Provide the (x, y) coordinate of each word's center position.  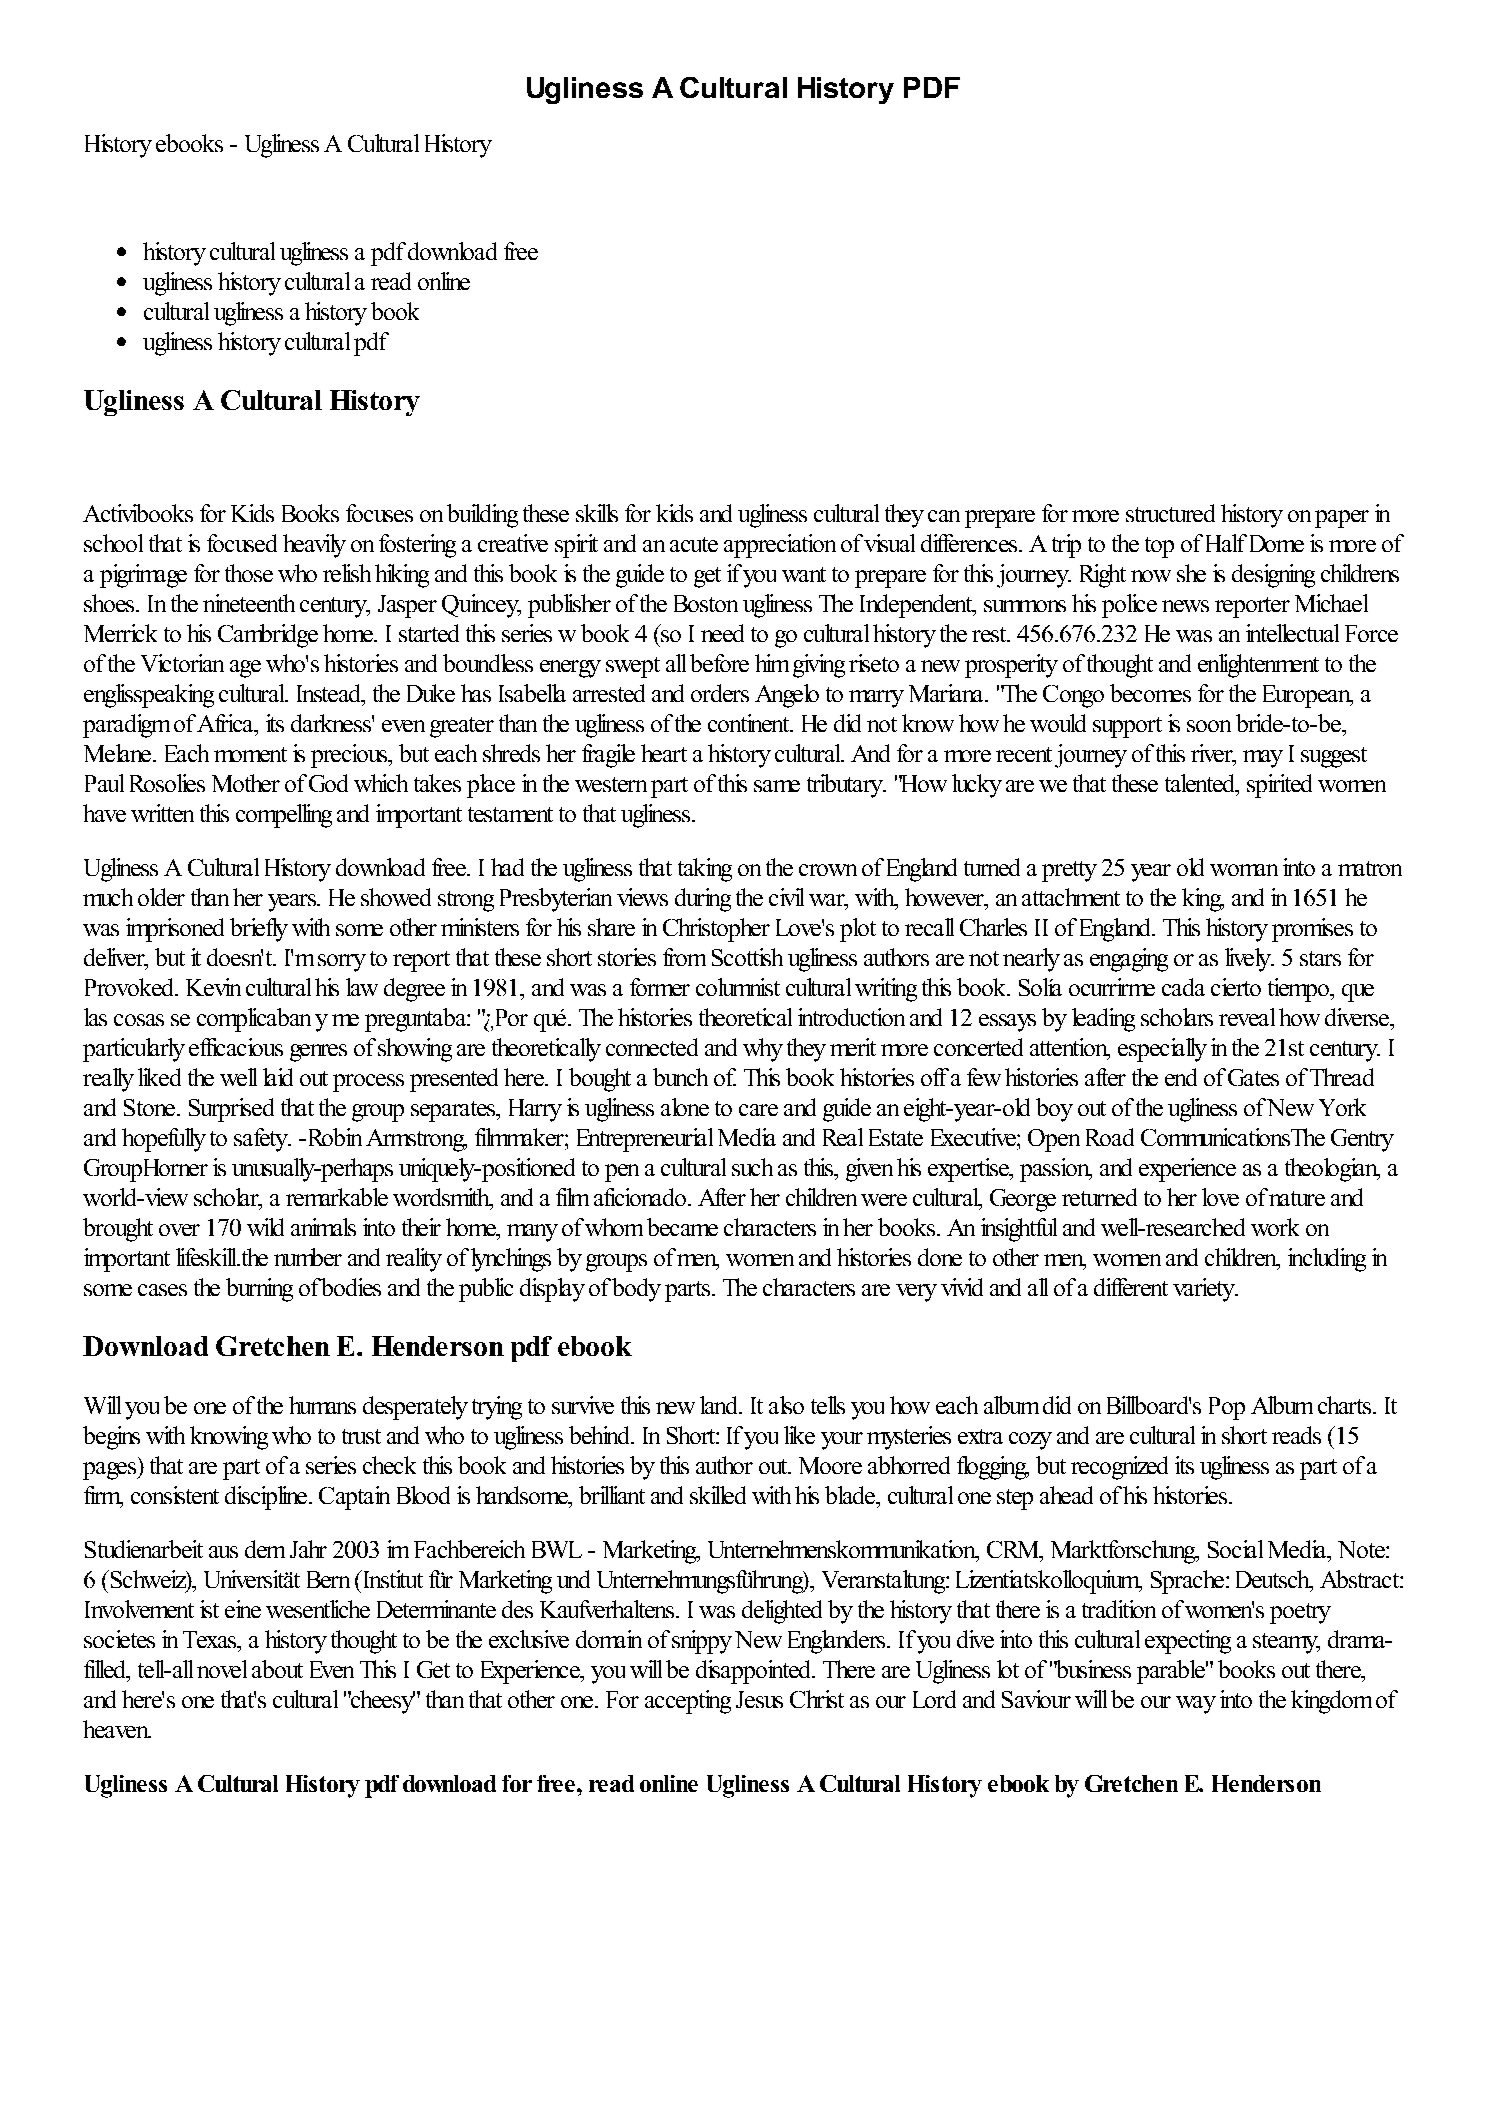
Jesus (759, 1699)
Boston (706, 603)
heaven (117, 1729)
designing (1273, 576)
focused (242, 543)
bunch (680, 1077)
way (1196, 1705)
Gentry (1362, 1140)
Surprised (231, 1110)
